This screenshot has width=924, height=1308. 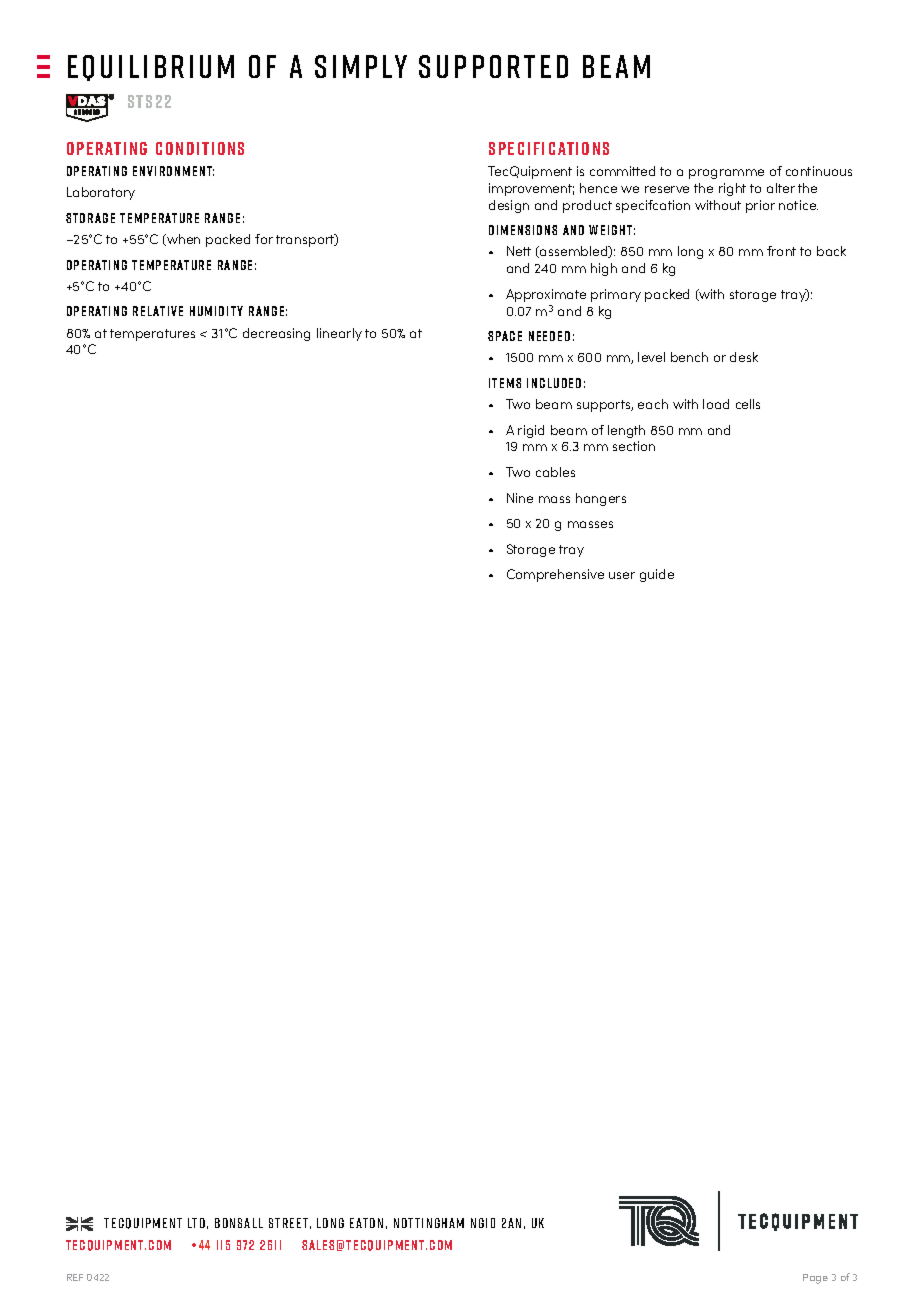 I want to click on Laboratory, so click(x=101, y=193).
